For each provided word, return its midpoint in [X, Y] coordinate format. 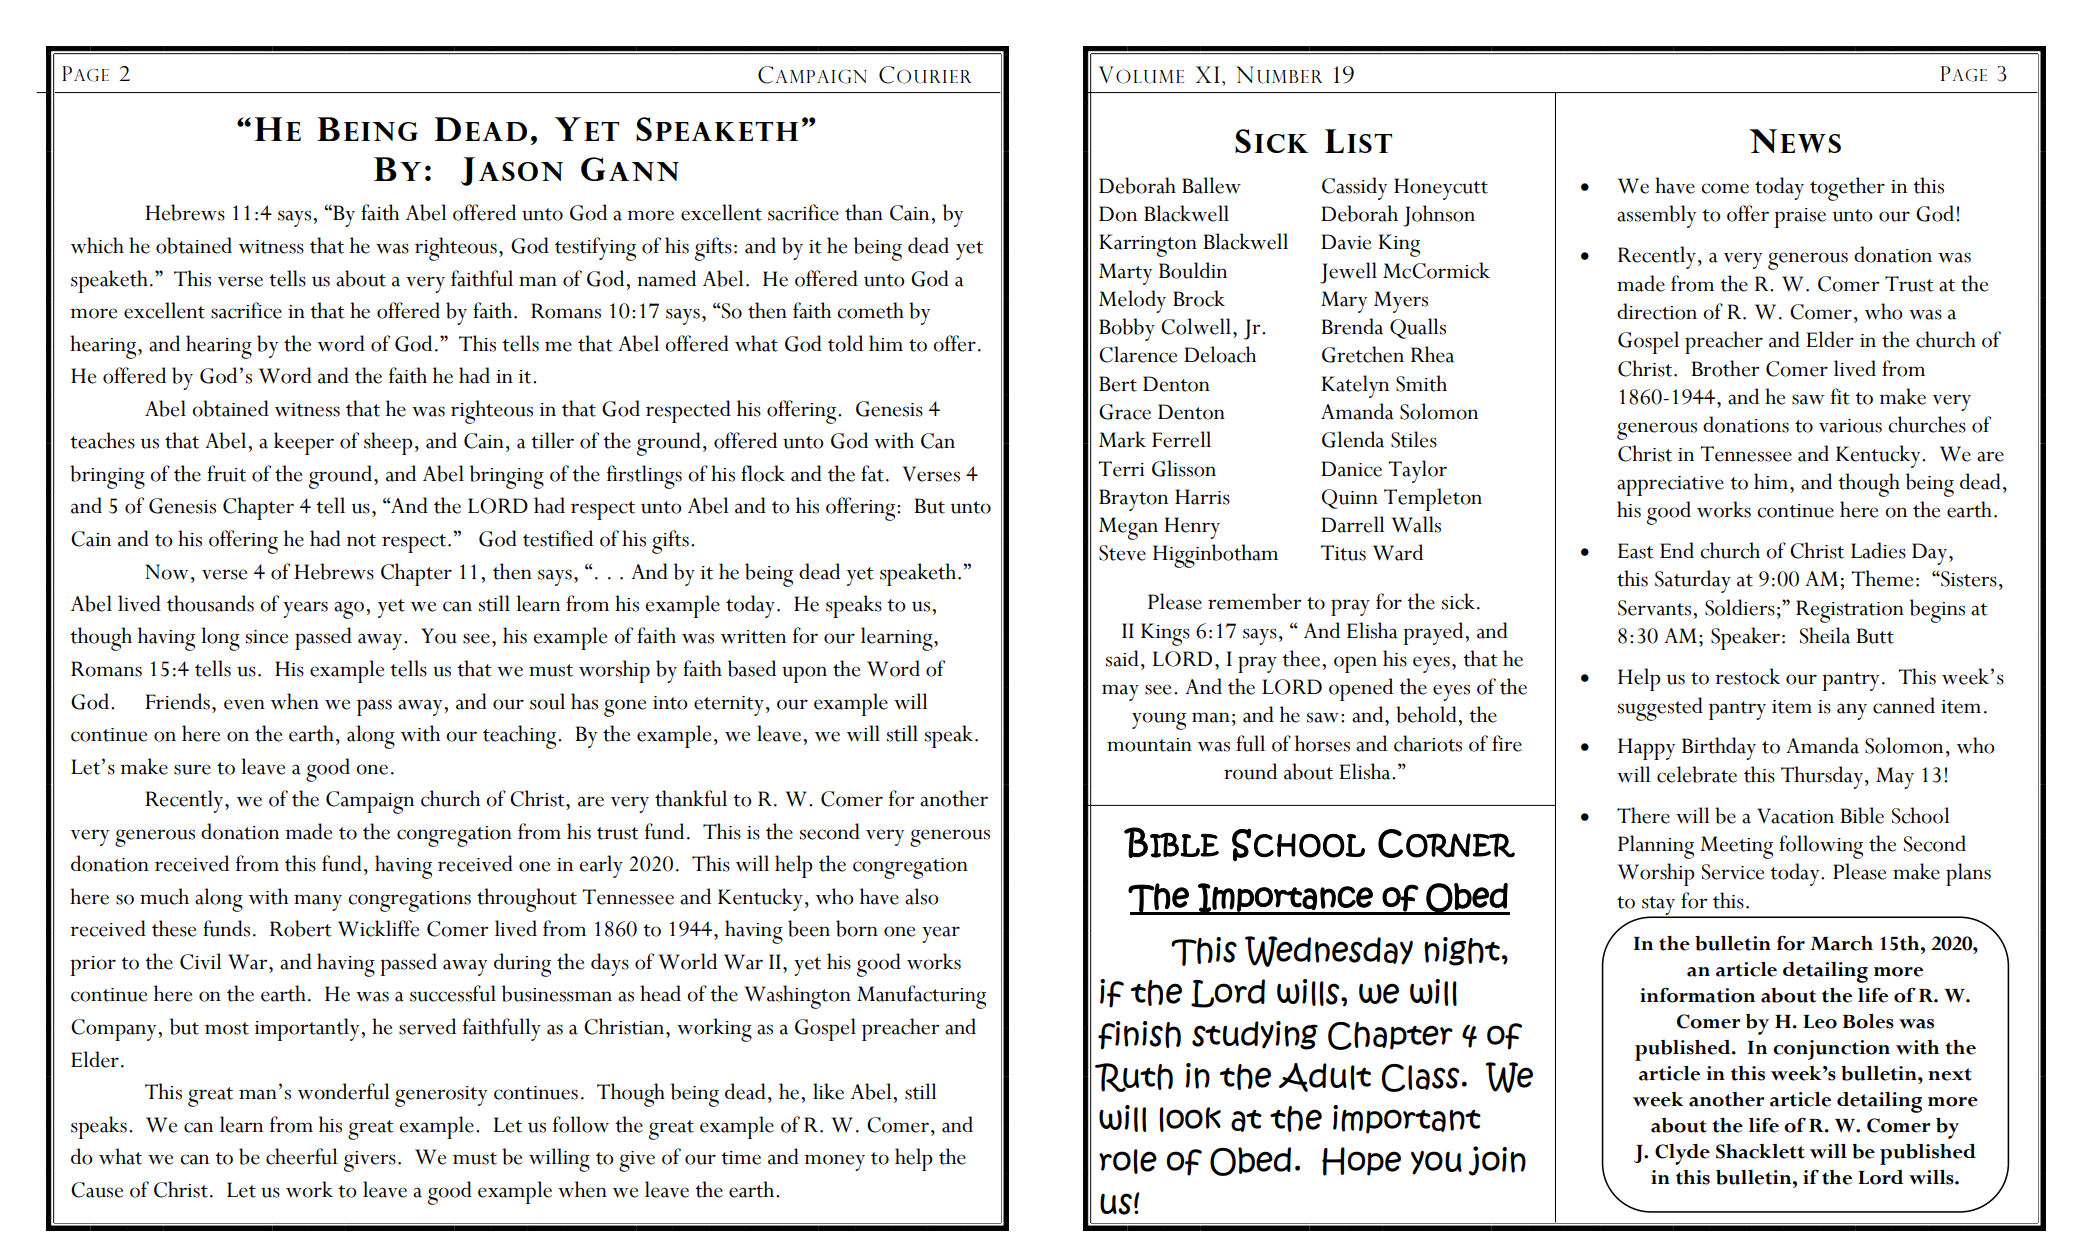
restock [1747, 676]
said [1122, 658]
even [244, 704]
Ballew [1211, 185]
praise [1800, 218]
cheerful [302, 1156]
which [97, 245]
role [1128, 1161]
